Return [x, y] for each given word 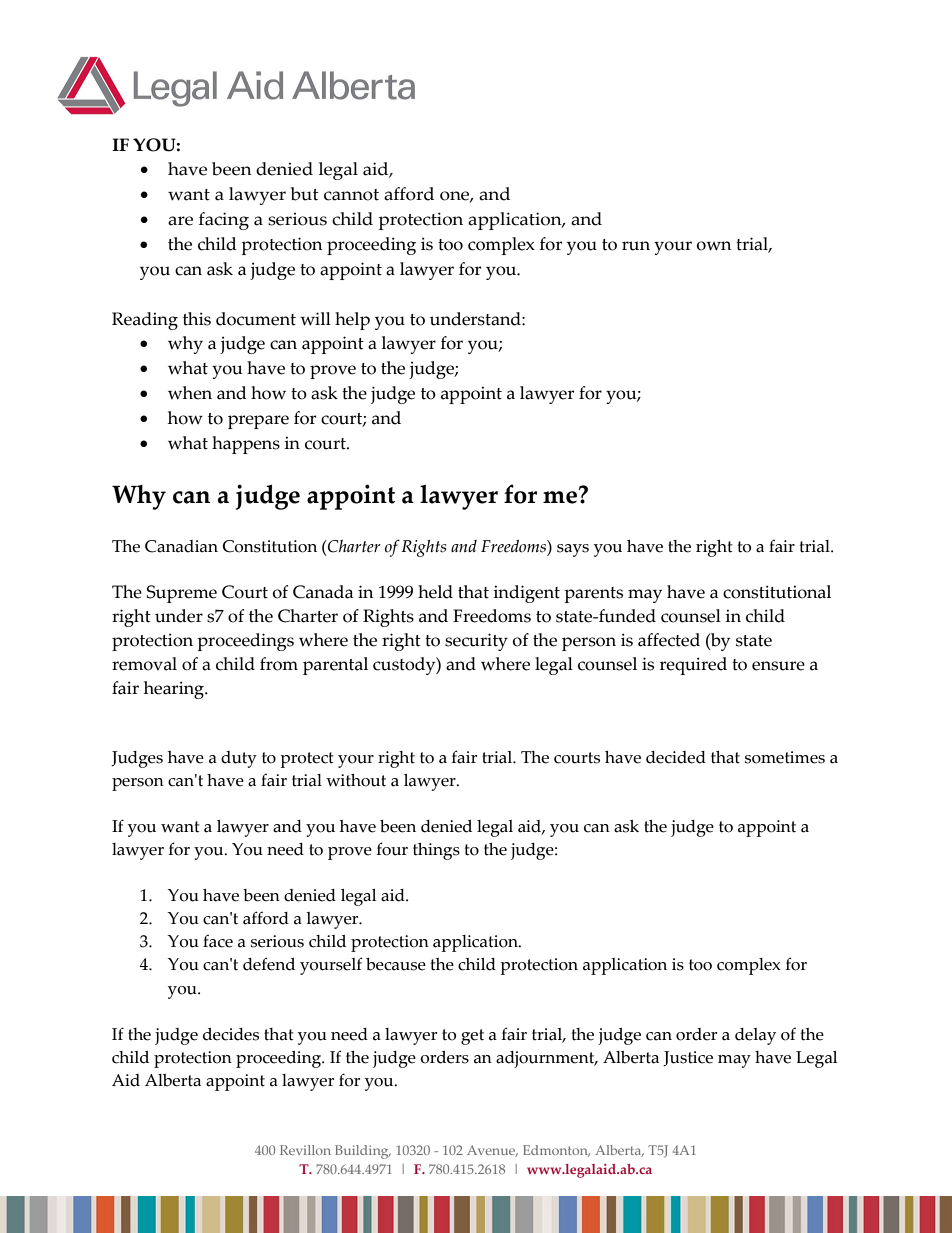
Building [363, 1152]
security [476, 642]
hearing [175, 690]
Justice [688, 1058]
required [693, 666]
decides [231, 1034]
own [714, 246]
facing [224, 221]
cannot [351, 195]
